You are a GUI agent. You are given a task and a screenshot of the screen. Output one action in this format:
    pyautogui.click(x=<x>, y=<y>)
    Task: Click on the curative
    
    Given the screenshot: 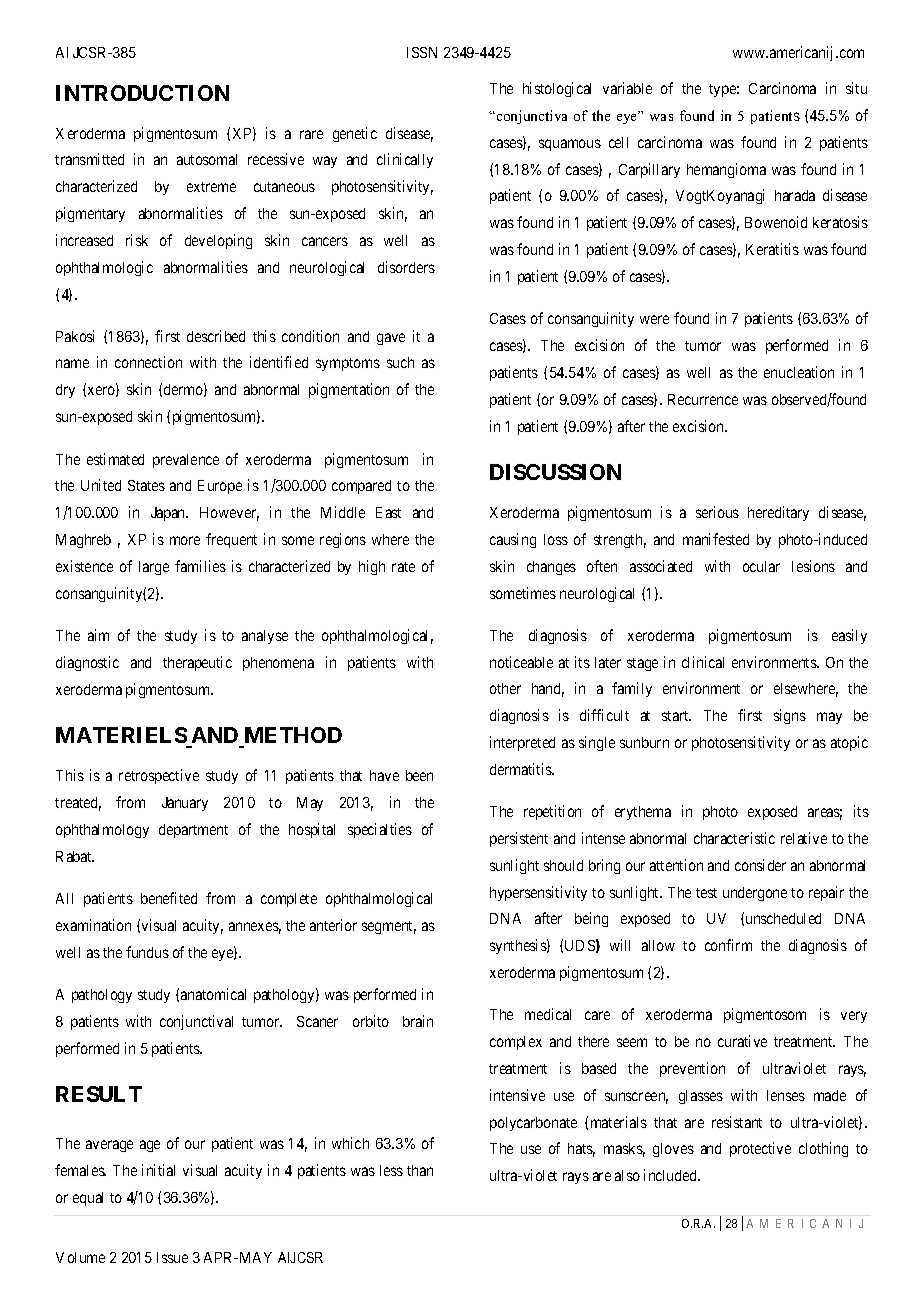 What is the action you would take?
    pyautogui.click(x=742, y=1041)
